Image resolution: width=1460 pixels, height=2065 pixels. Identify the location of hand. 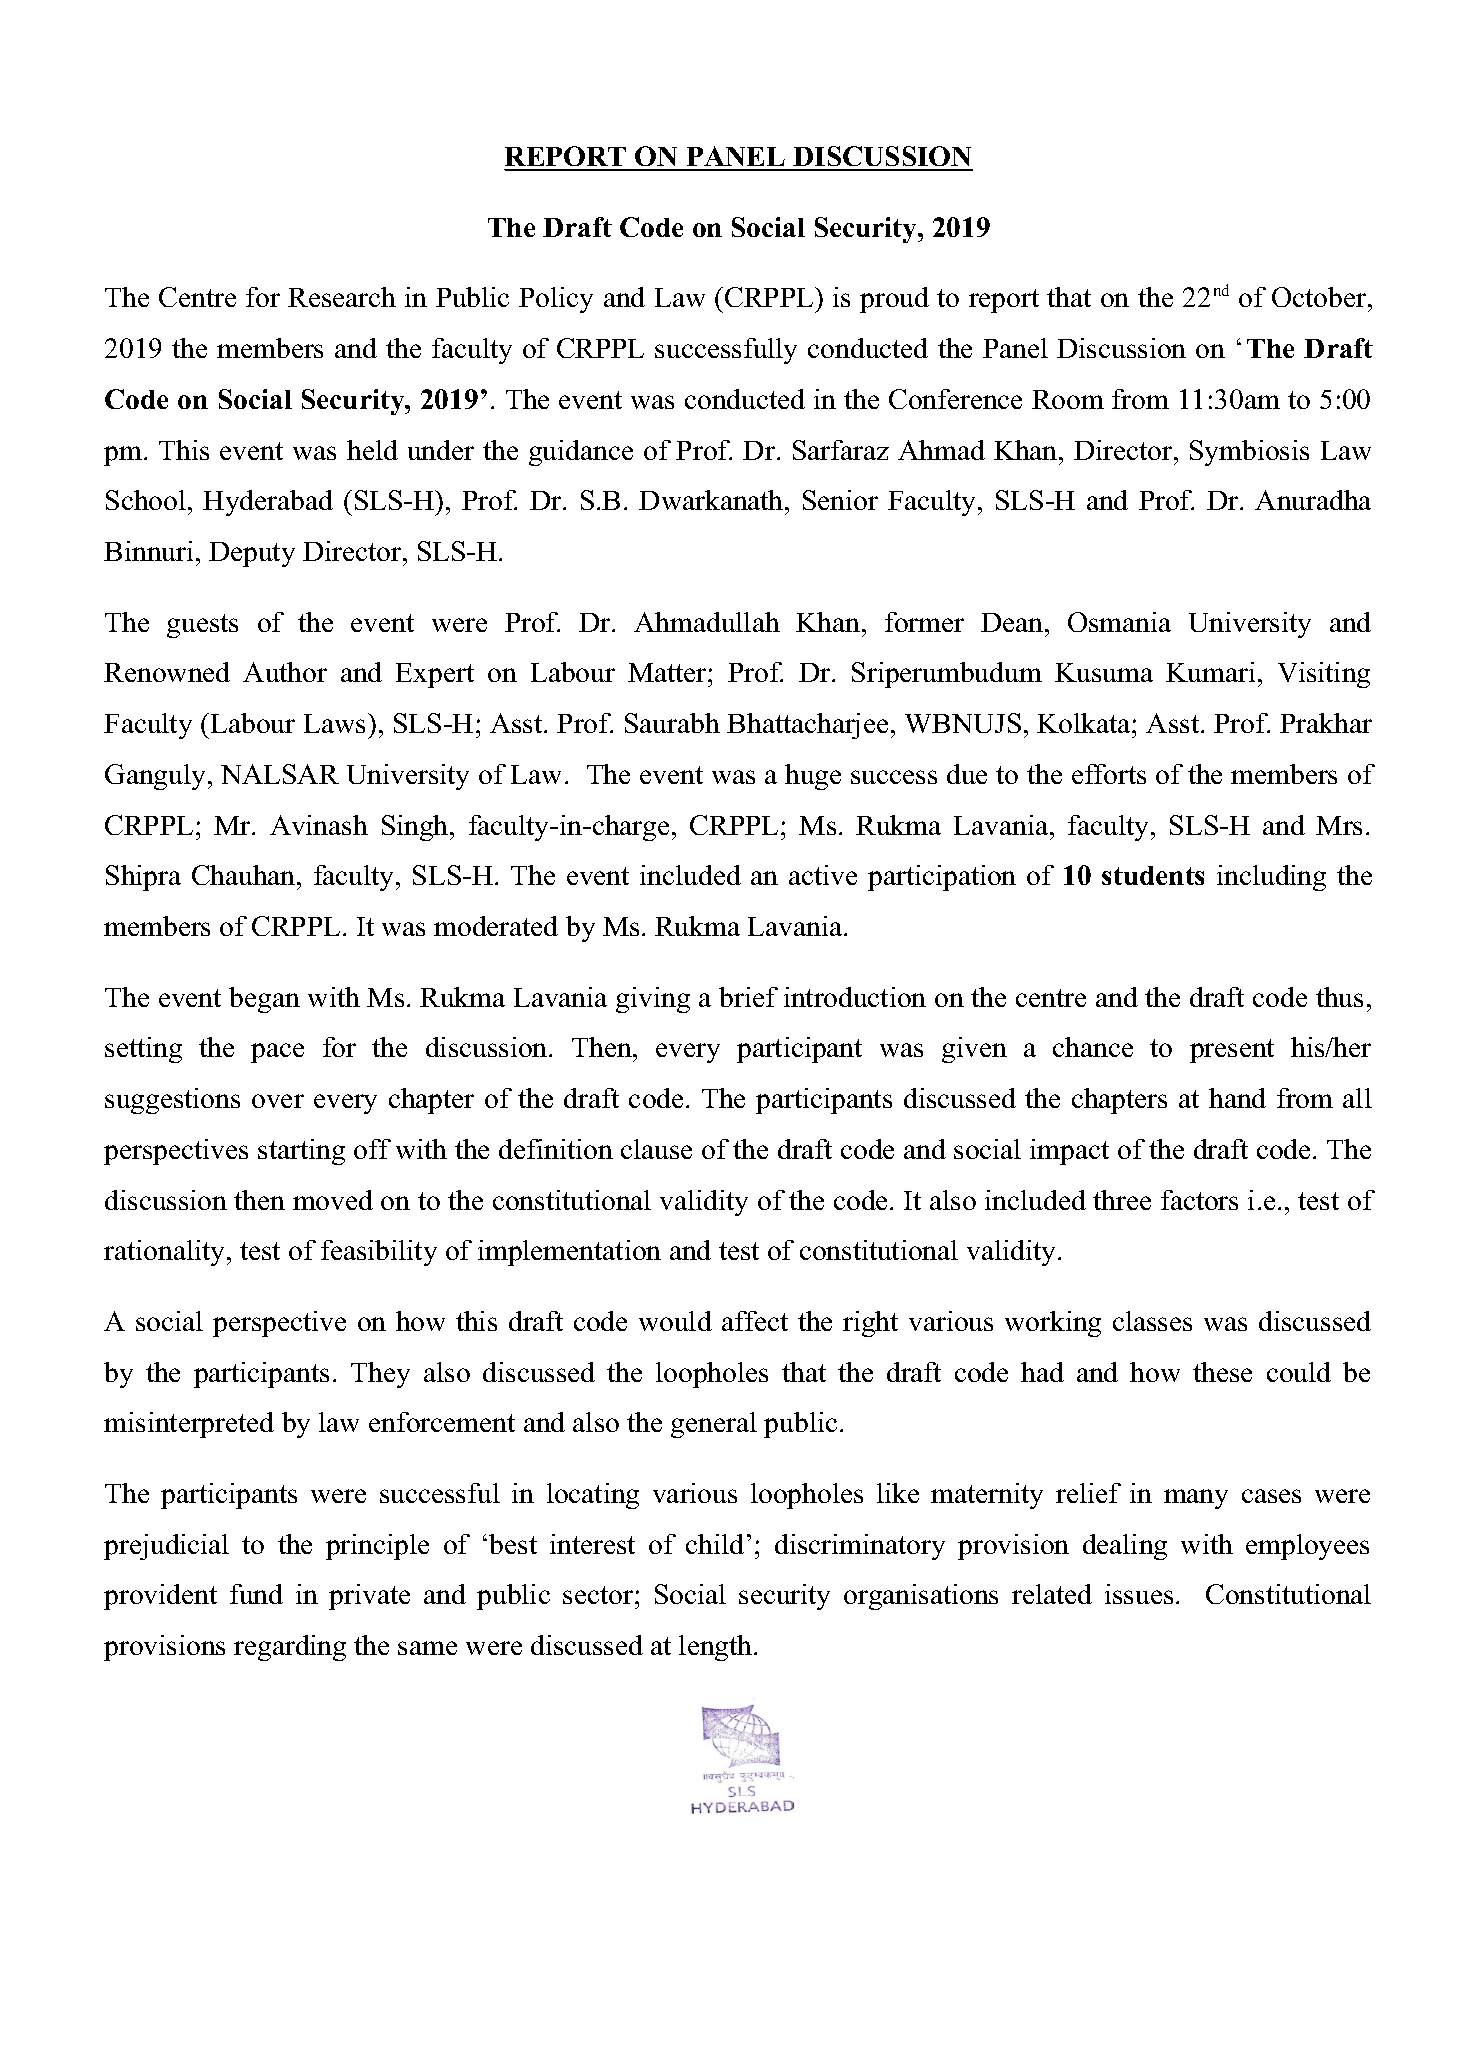
(1237, 1098).
